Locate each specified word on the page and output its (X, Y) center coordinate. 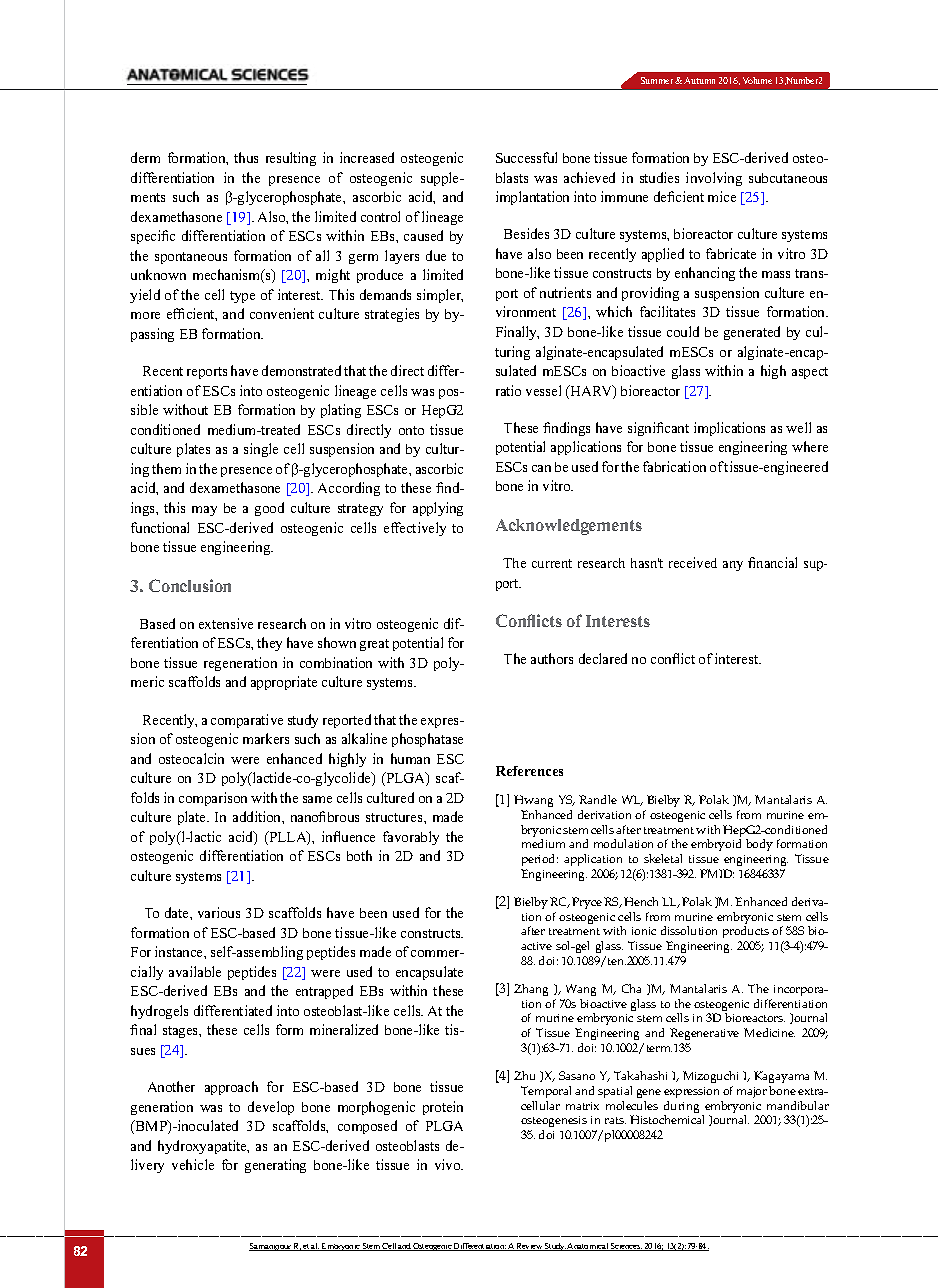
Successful (526, 157)
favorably (411, 838)
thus (246, 157)
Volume (757, 80)
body (759, 845)
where (810, 446)
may (204, 511)
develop (271, 1108)
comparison (213, 799)
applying (438, 509)
